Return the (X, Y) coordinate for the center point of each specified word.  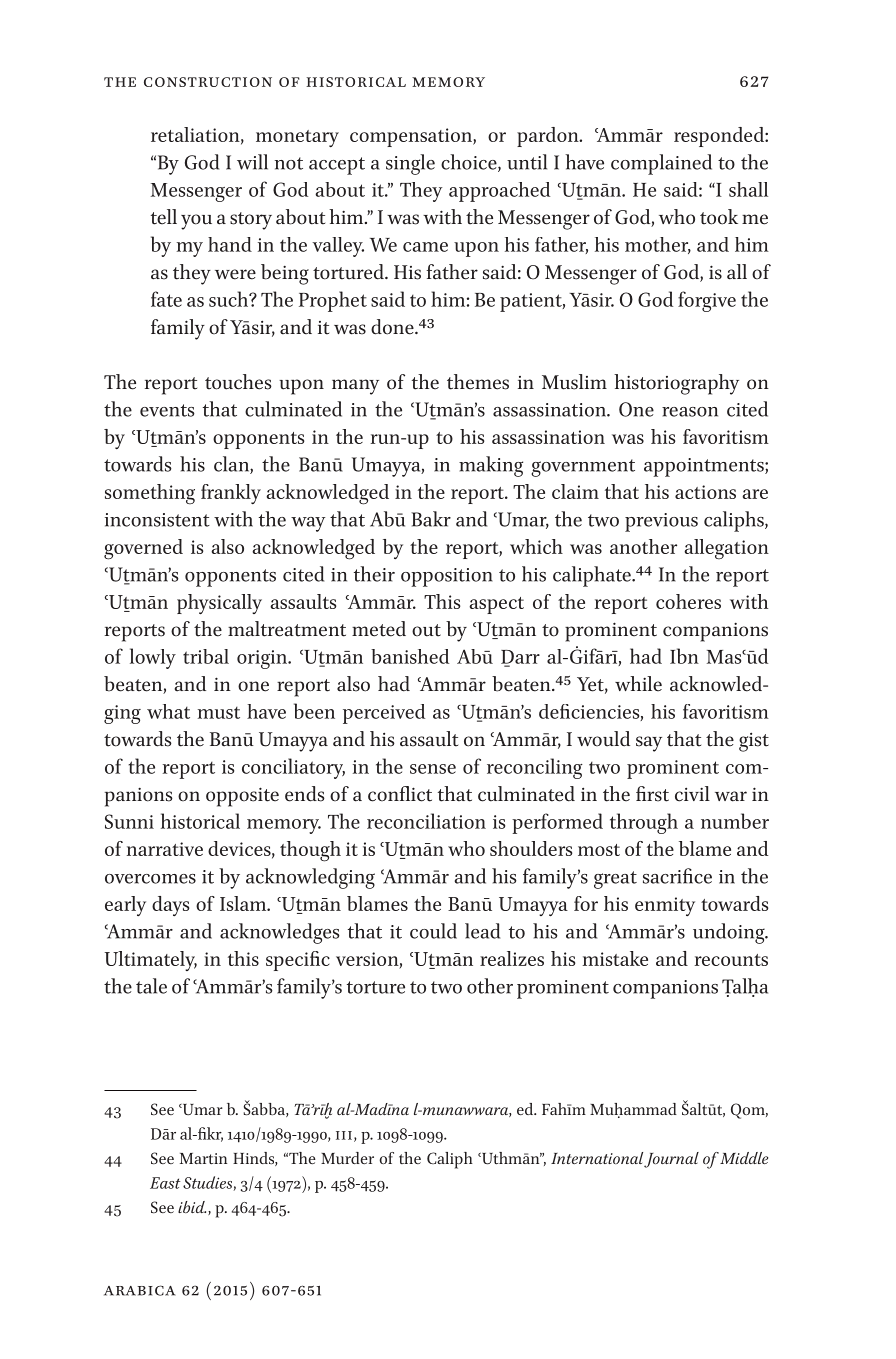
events (167, 410)
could (433, 931)
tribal (206, 656)
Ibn (684, 656)
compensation (412, 137)
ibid (192, 1207)
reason (690, 412)
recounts (731, 960)
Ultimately (151, 961)
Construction (208, 82)
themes (478, 382)
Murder (347, 1158)
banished (410, 656)
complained (661, 164)
